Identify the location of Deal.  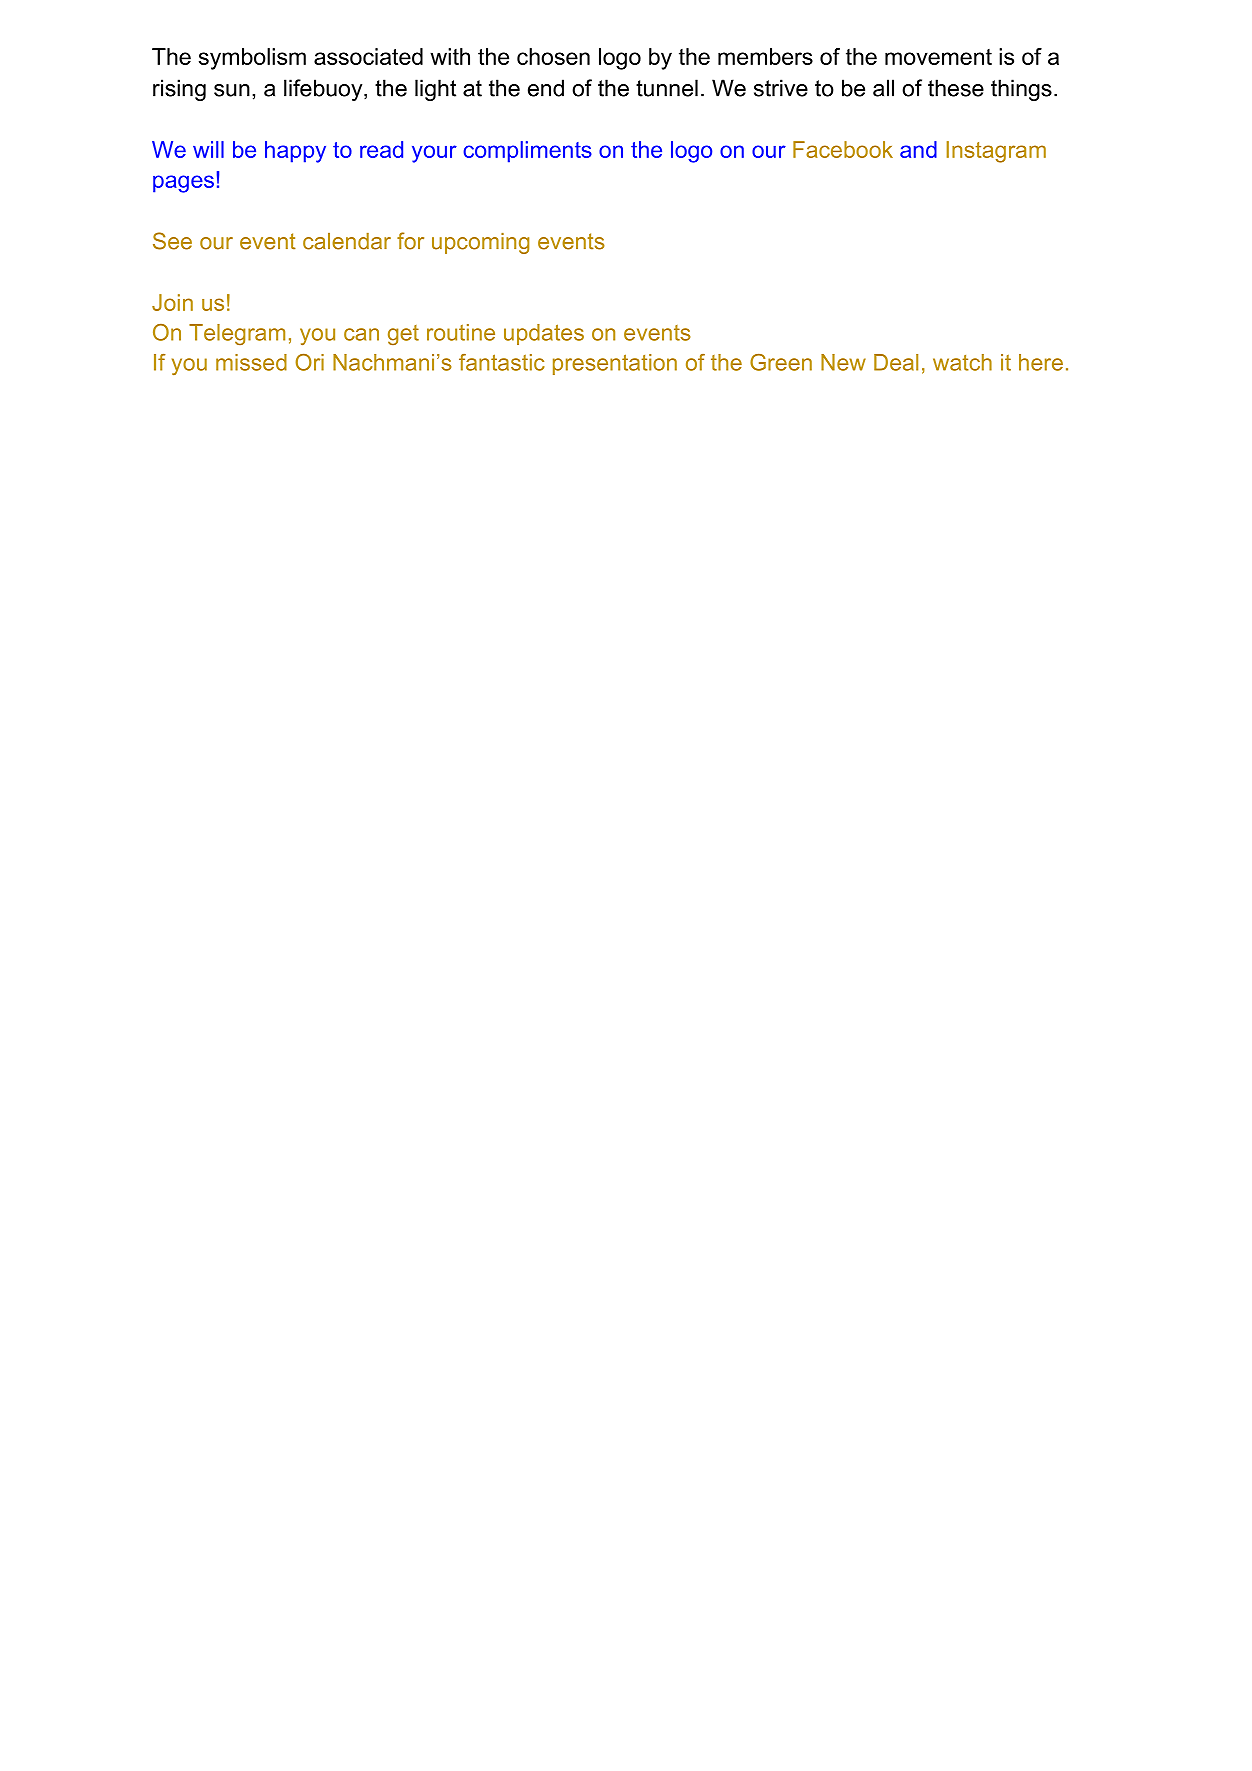
(896, 362).
